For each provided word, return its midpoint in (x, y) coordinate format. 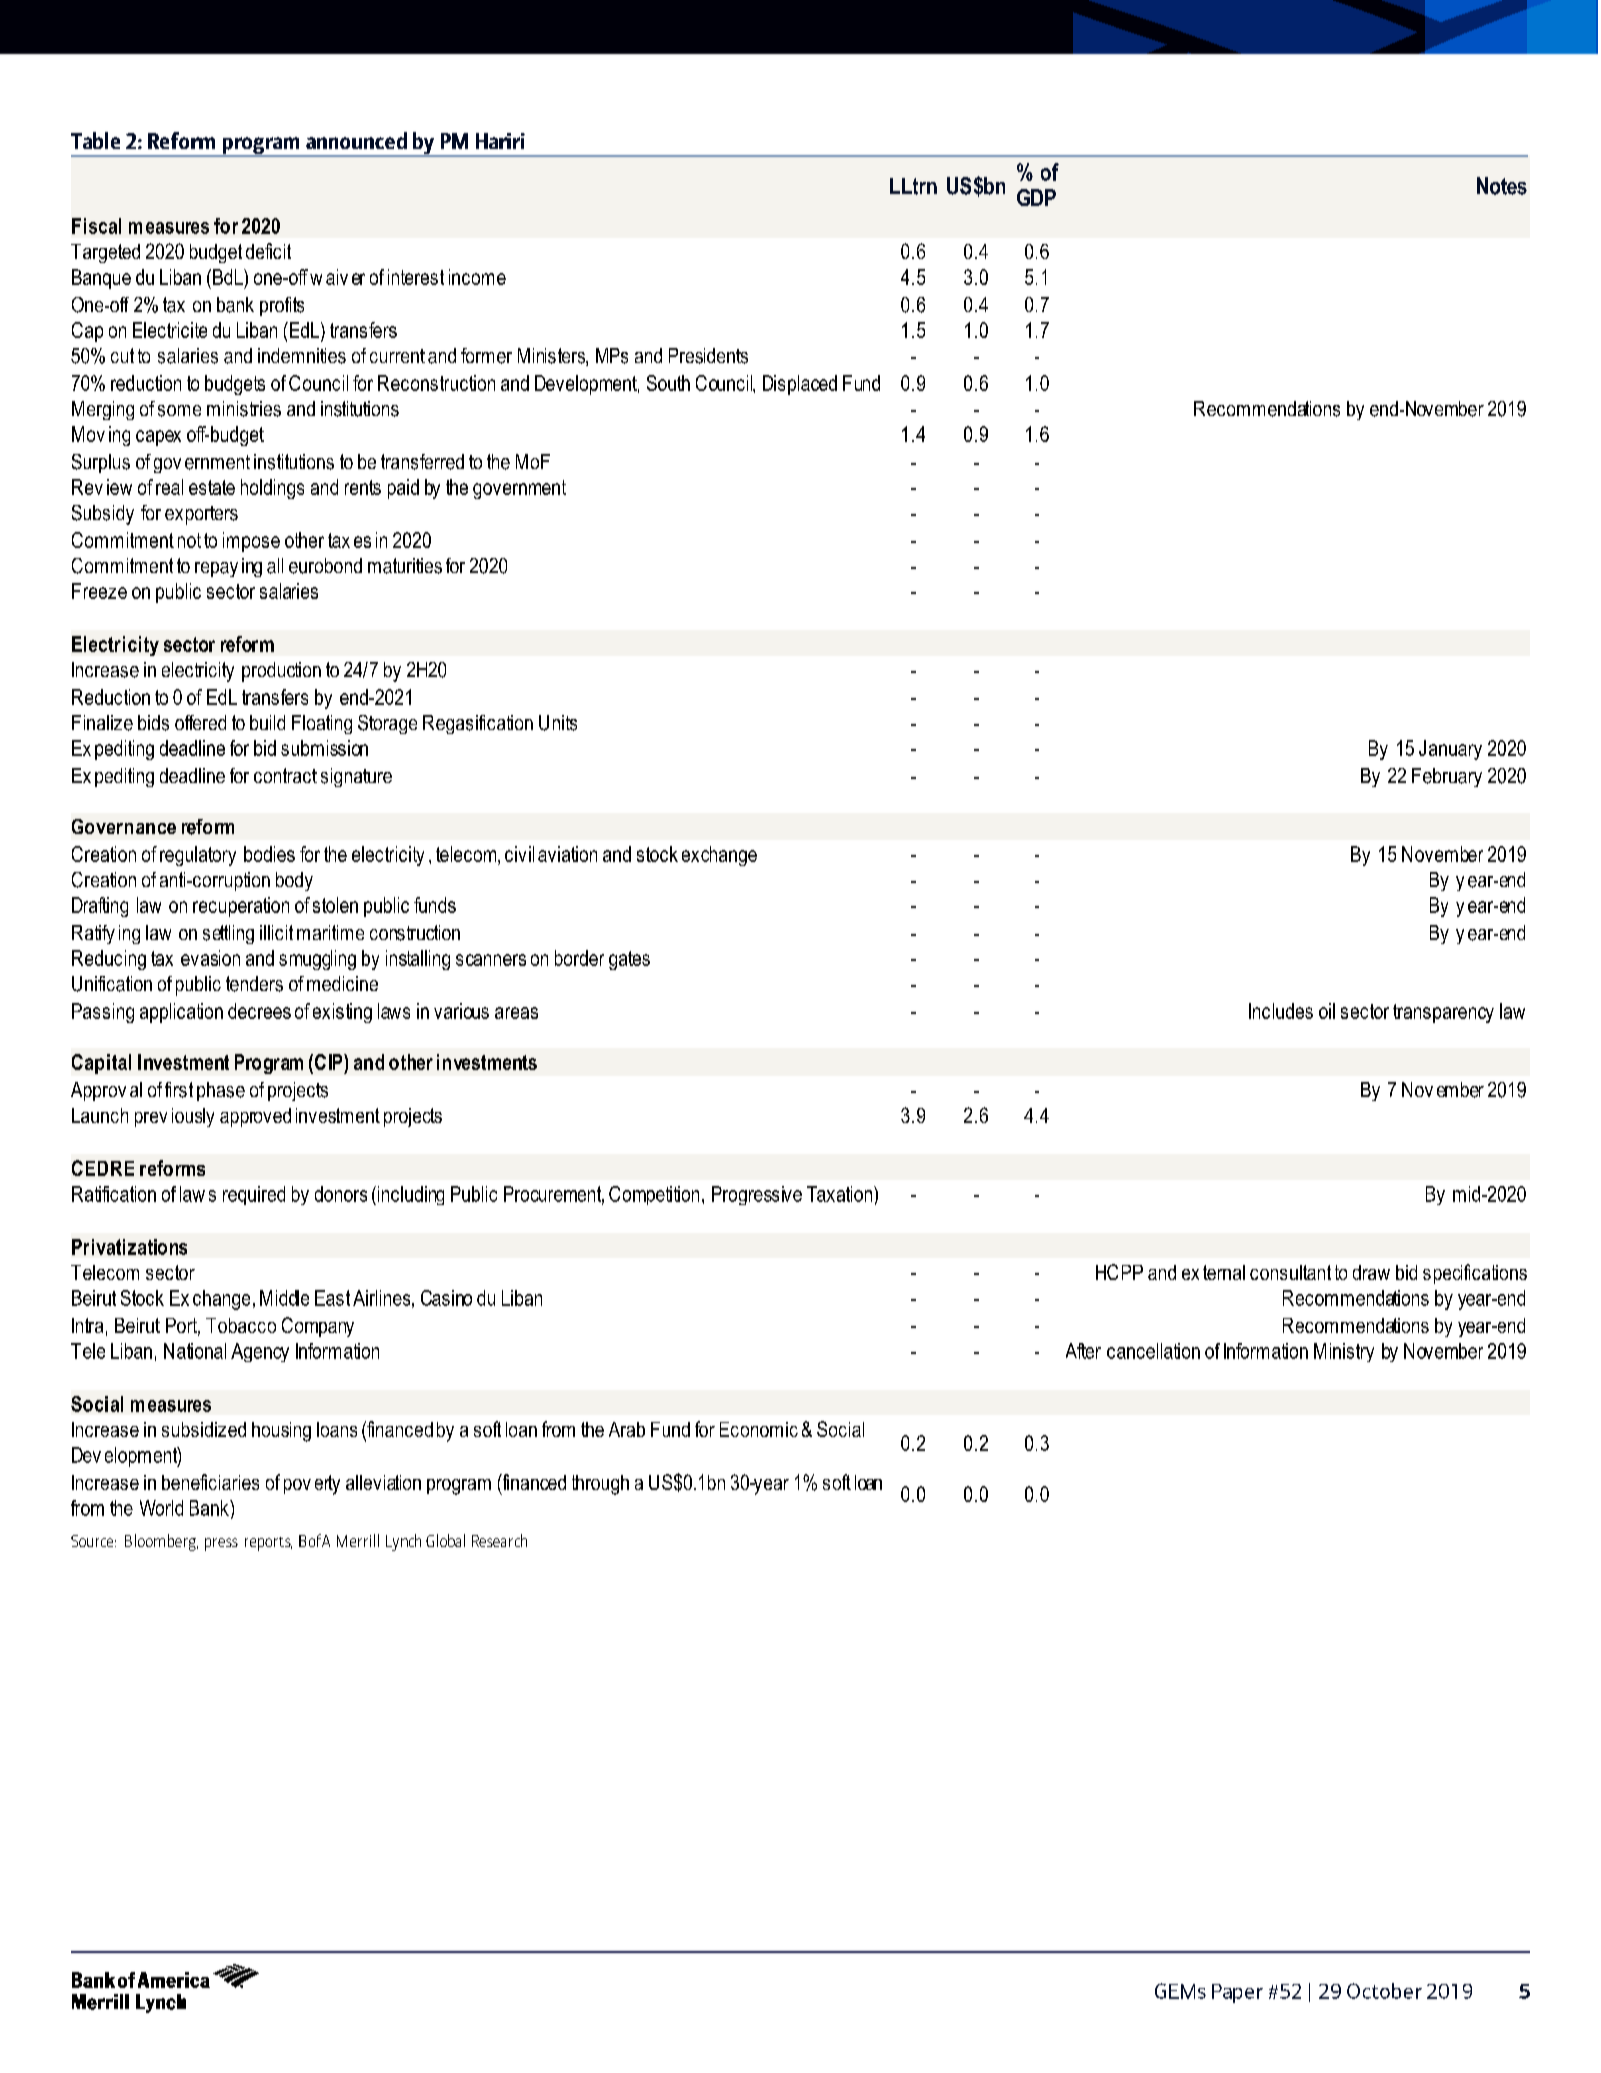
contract (285, 775)
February (1447, 777)
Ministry (1344, 1352)
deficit (268, 251)
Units (558, 723)
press (221, 1544)
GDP (1036, 197)
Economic (759, 1429)
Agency (260, 1352)
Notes (1502, 186)
